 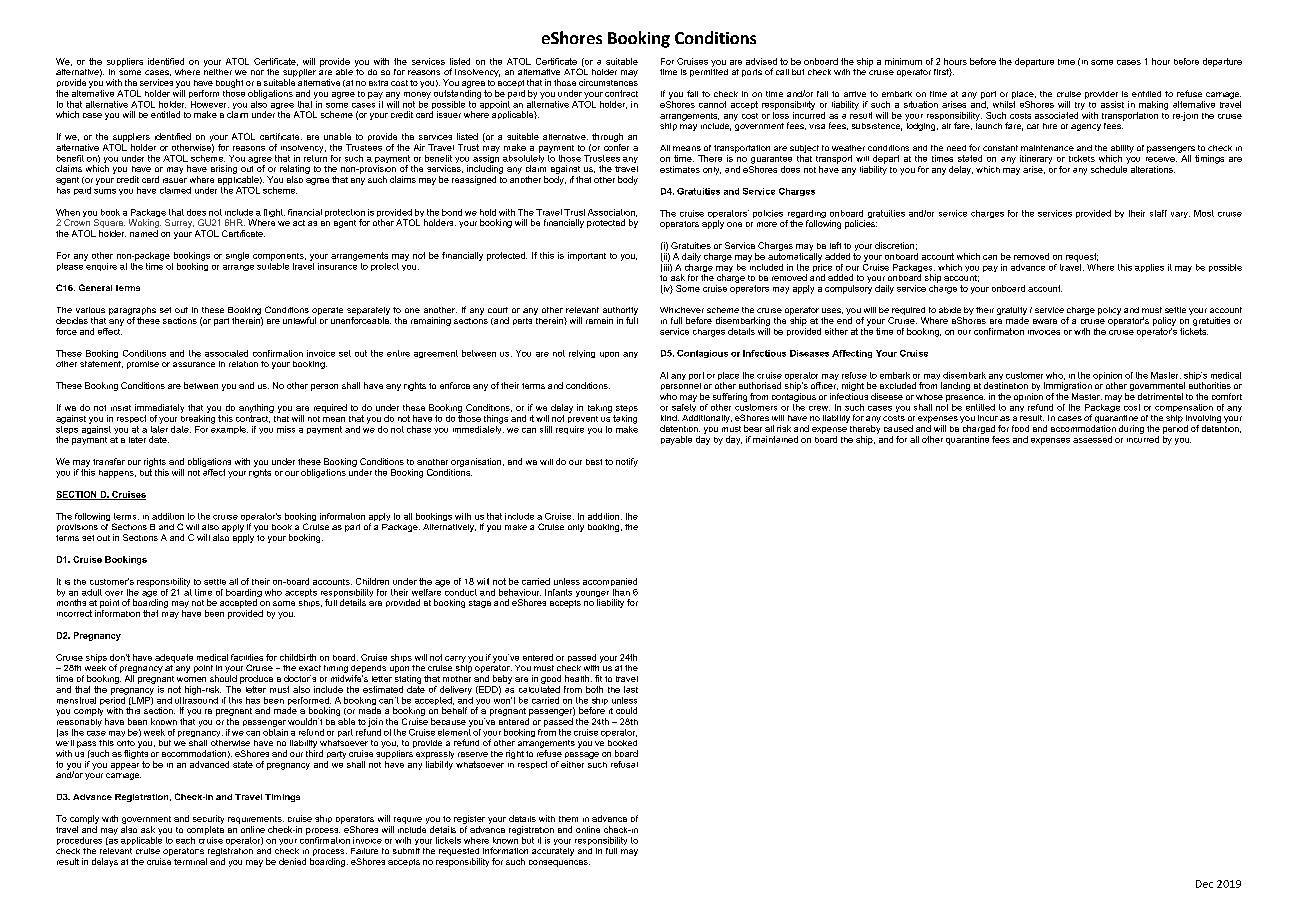 What do you see at coordinates (229, 83) in the image?
I see `bought` at bounding box center [229, 83].
